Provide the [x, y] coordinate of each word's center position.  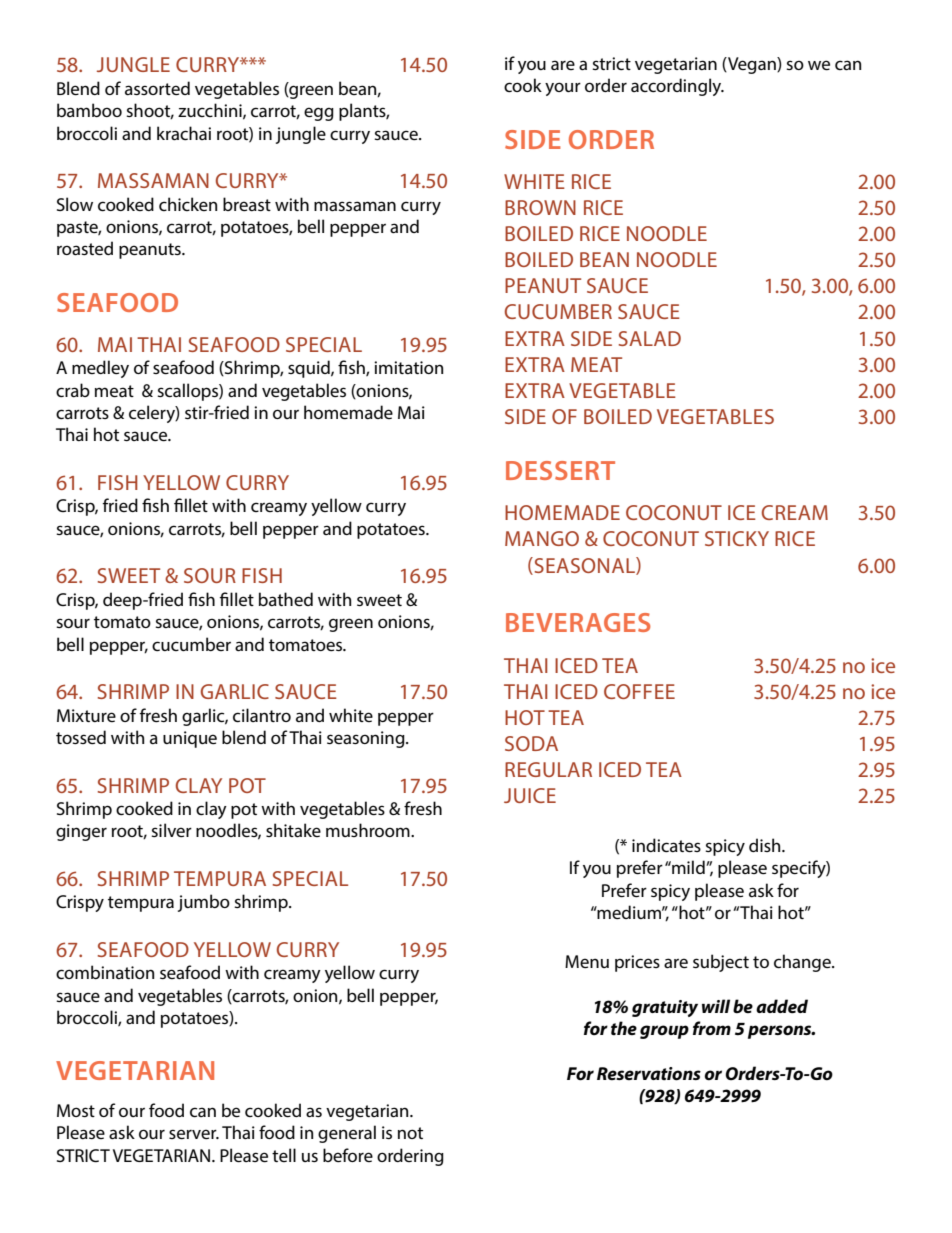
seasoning [367, 739]
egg [319, 114]
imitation [408, 367]
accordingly [677, 87]
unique [190, 739]
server [194, 1134]
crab [73, 390]
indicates [666, 845]
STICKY [737, 538]
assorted [157, 88]
